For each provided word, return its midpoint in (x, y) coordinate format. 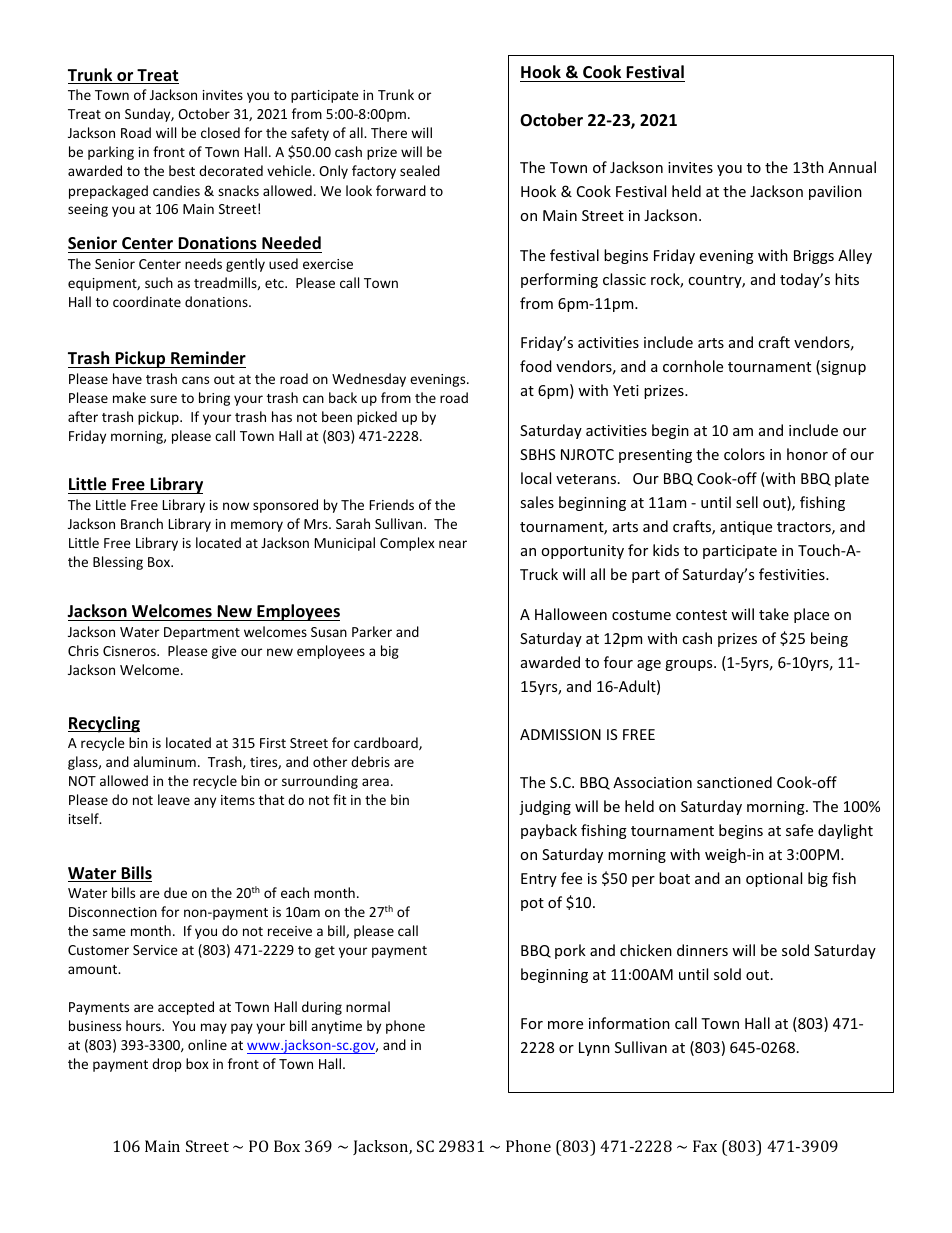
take (774, 614)
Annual (852, 167)
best (182, 170)
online (207, 1044)
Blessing (118, 563)
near (453, 544)
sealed (420, 170)
